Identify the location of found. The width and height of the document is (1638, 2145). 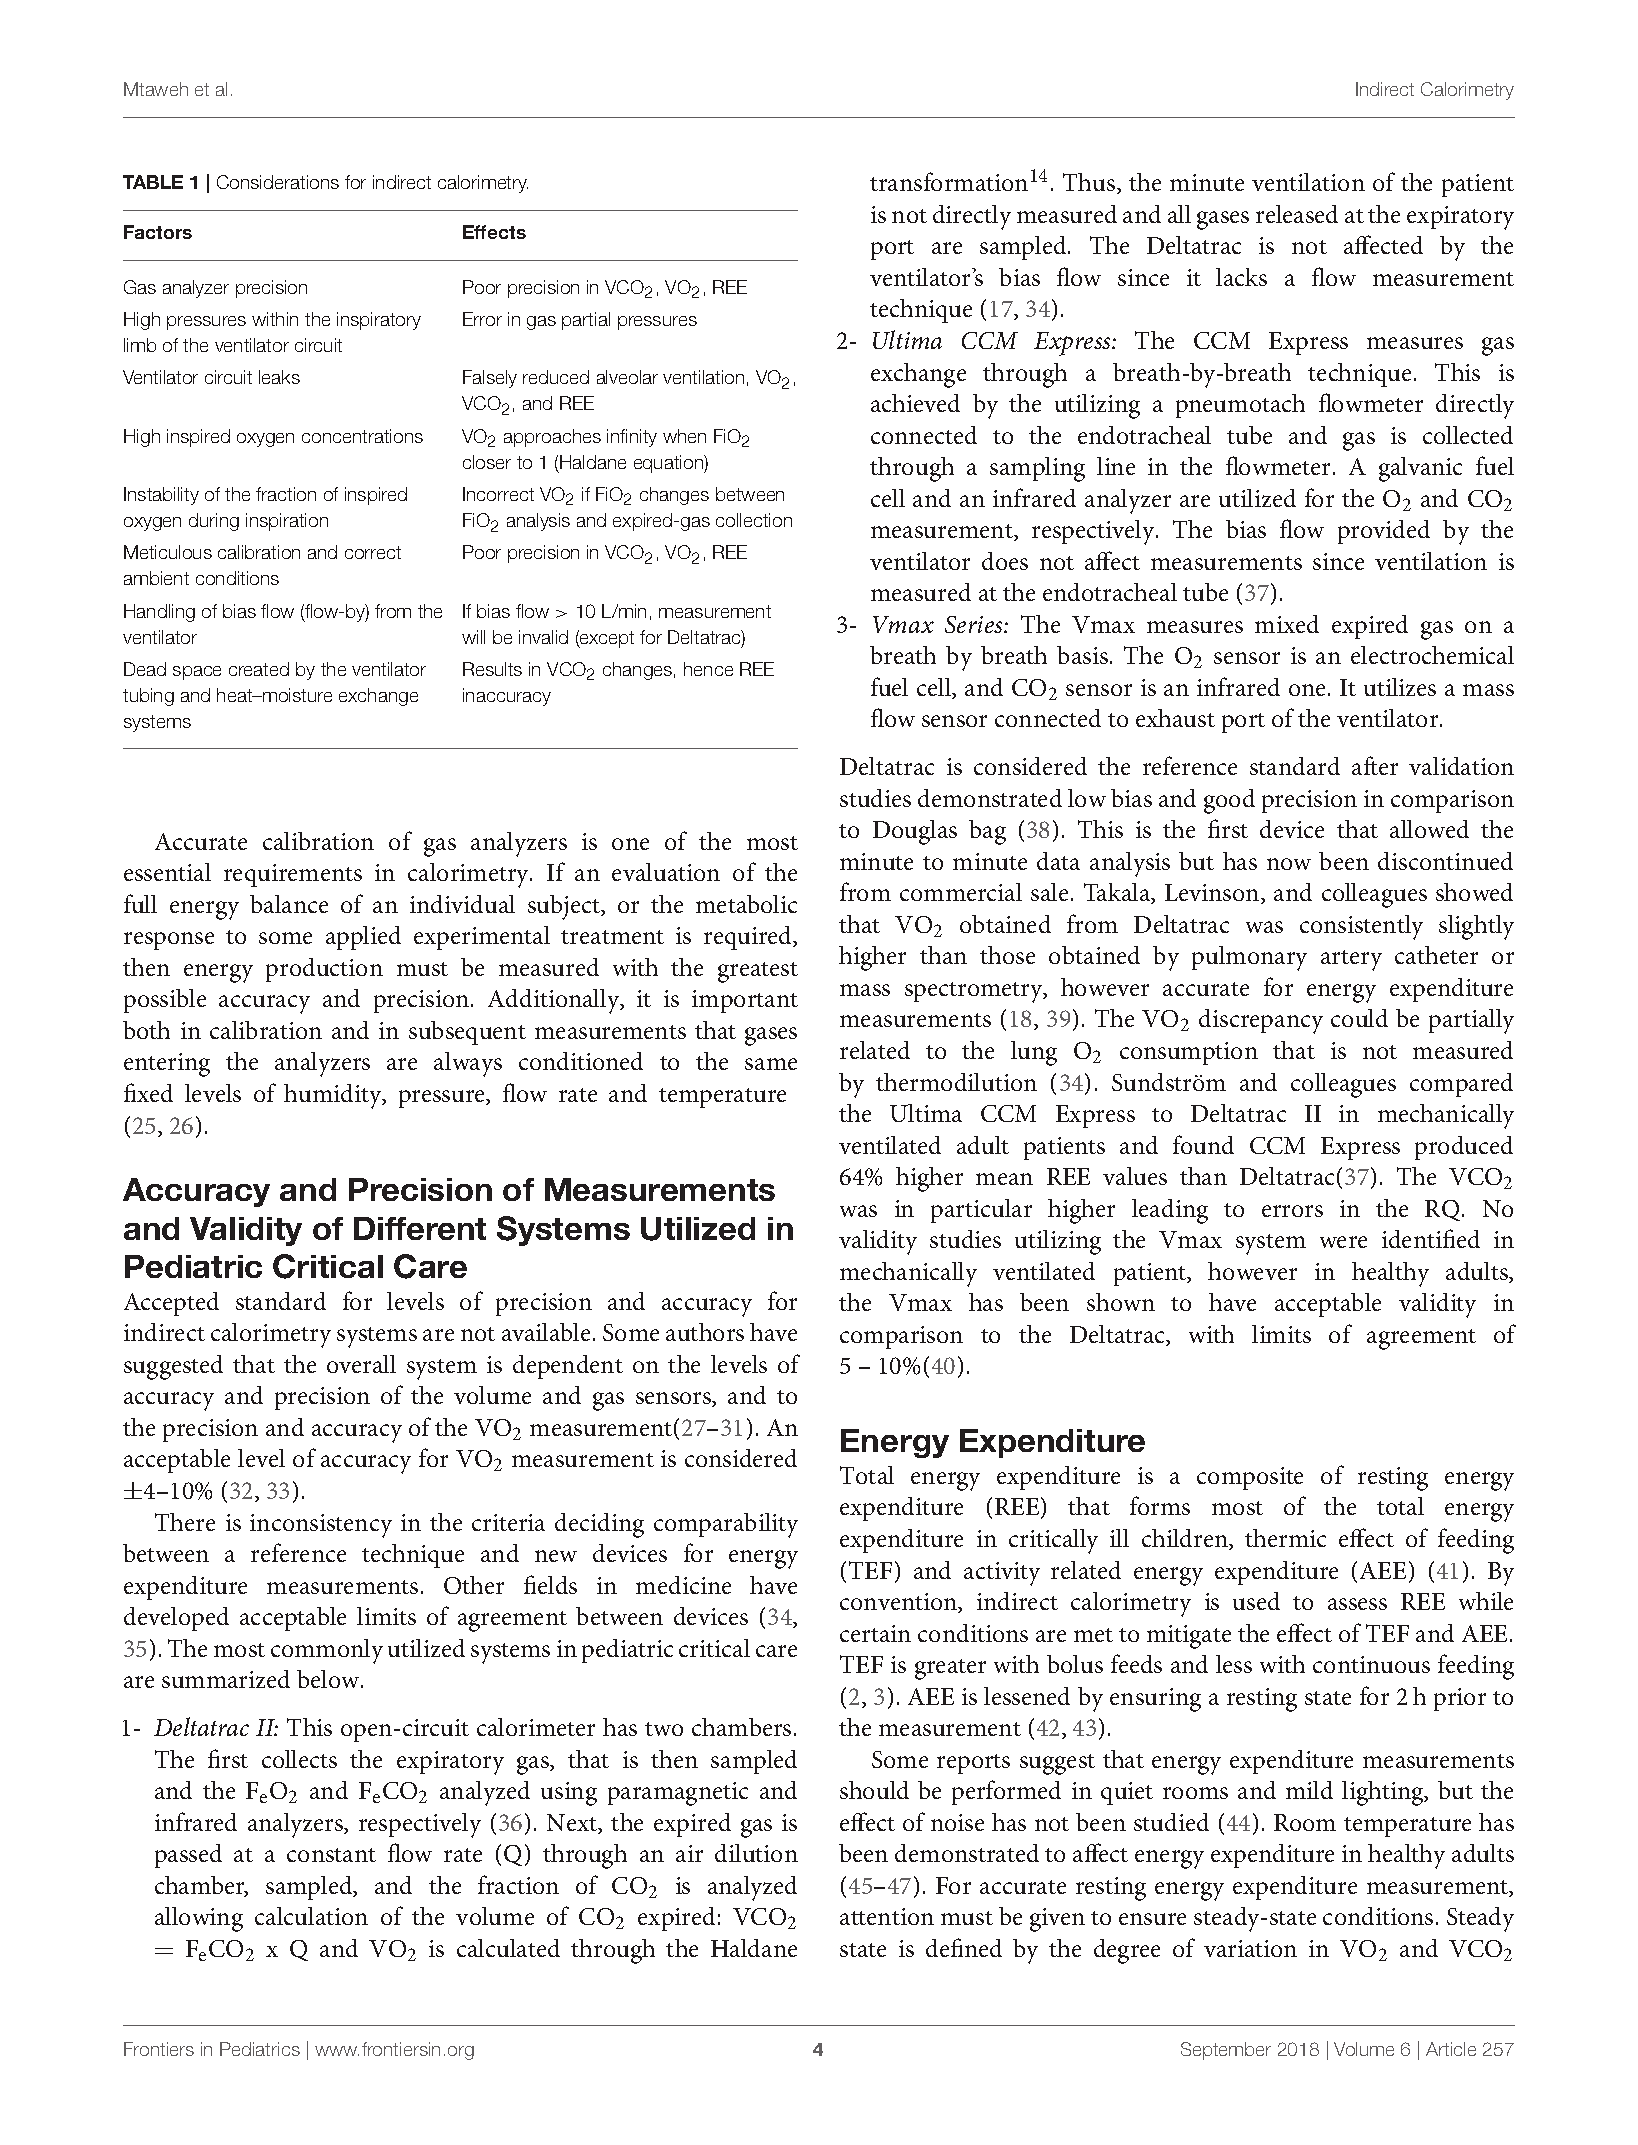
(1203, 1144).
